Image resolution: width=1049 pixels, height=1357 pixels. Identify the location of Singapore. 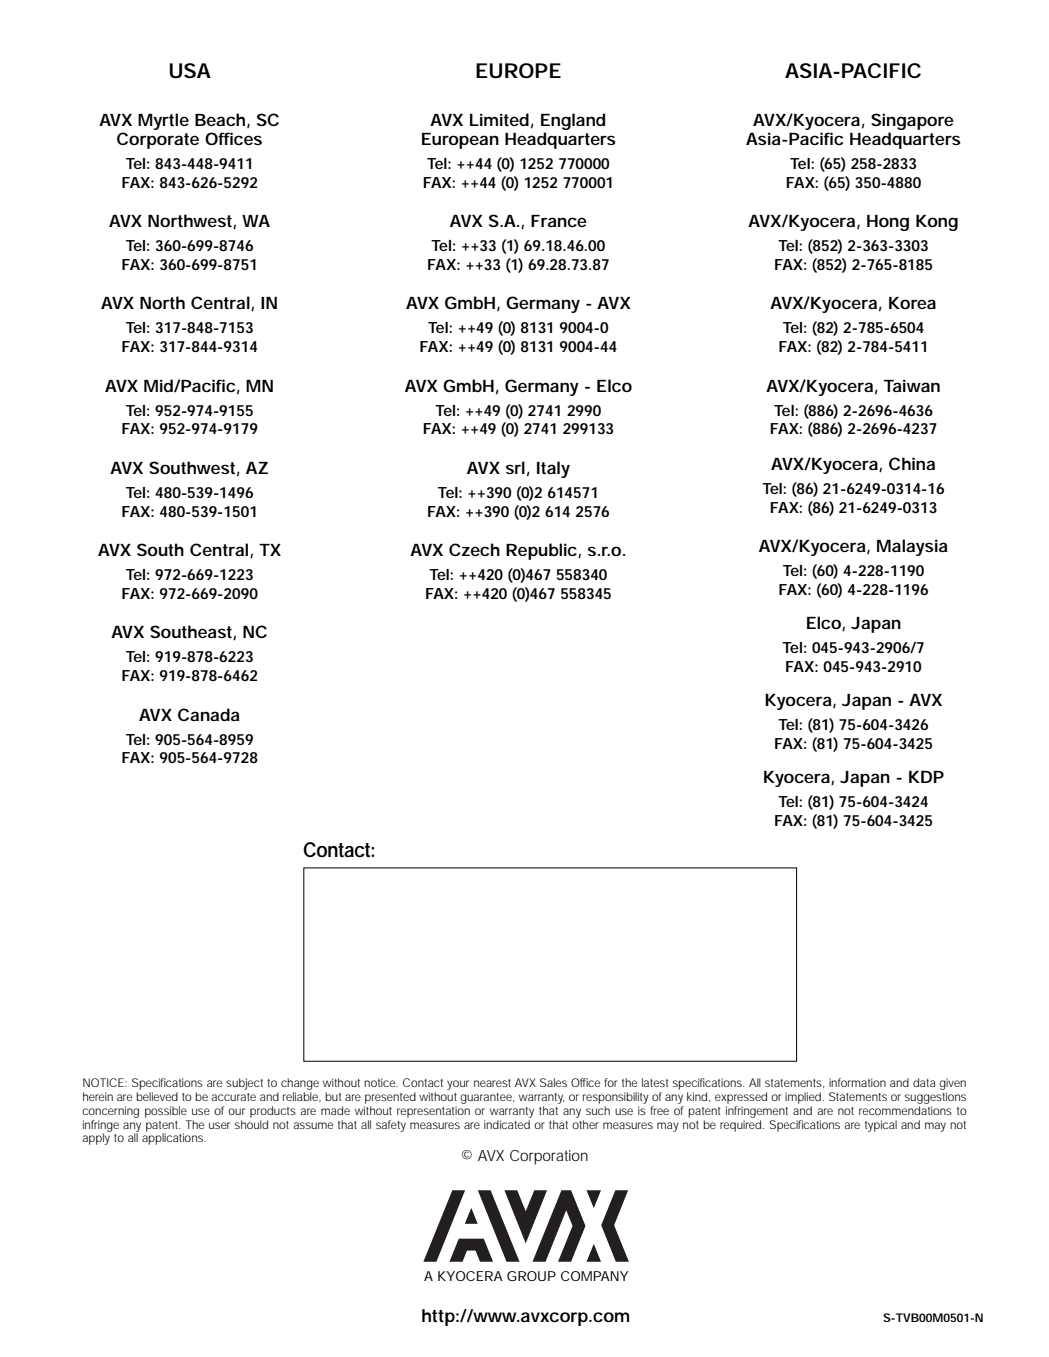
(912, 123).
